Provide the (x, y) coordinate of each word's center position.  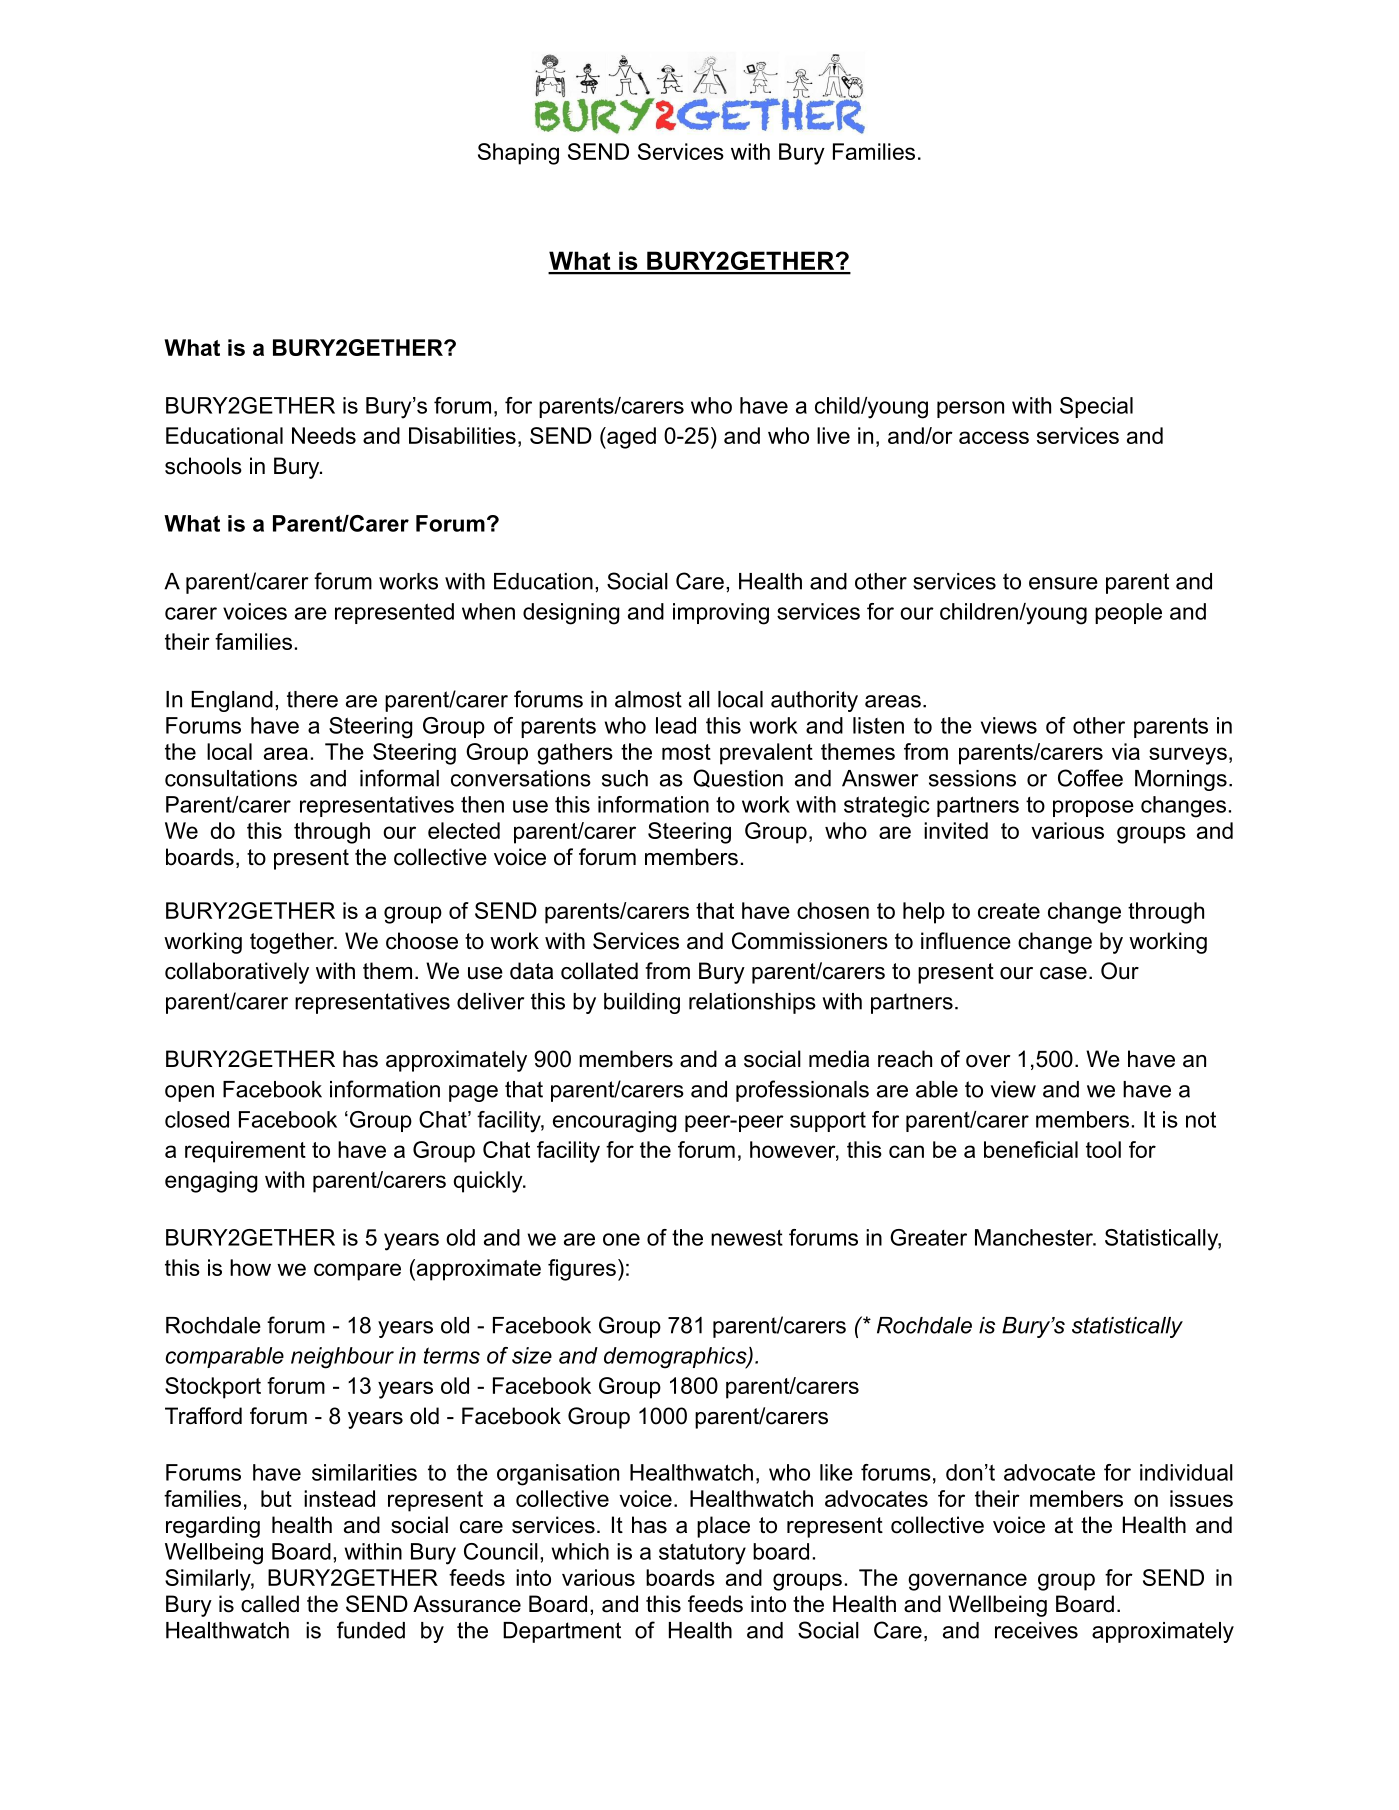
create (1009, 911)
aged (630, 438)
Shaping (518, 154)
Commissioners (810, 941)
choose (422, 941)
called (270, 1604)
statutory (702, 1554)
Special (1096, 407)
